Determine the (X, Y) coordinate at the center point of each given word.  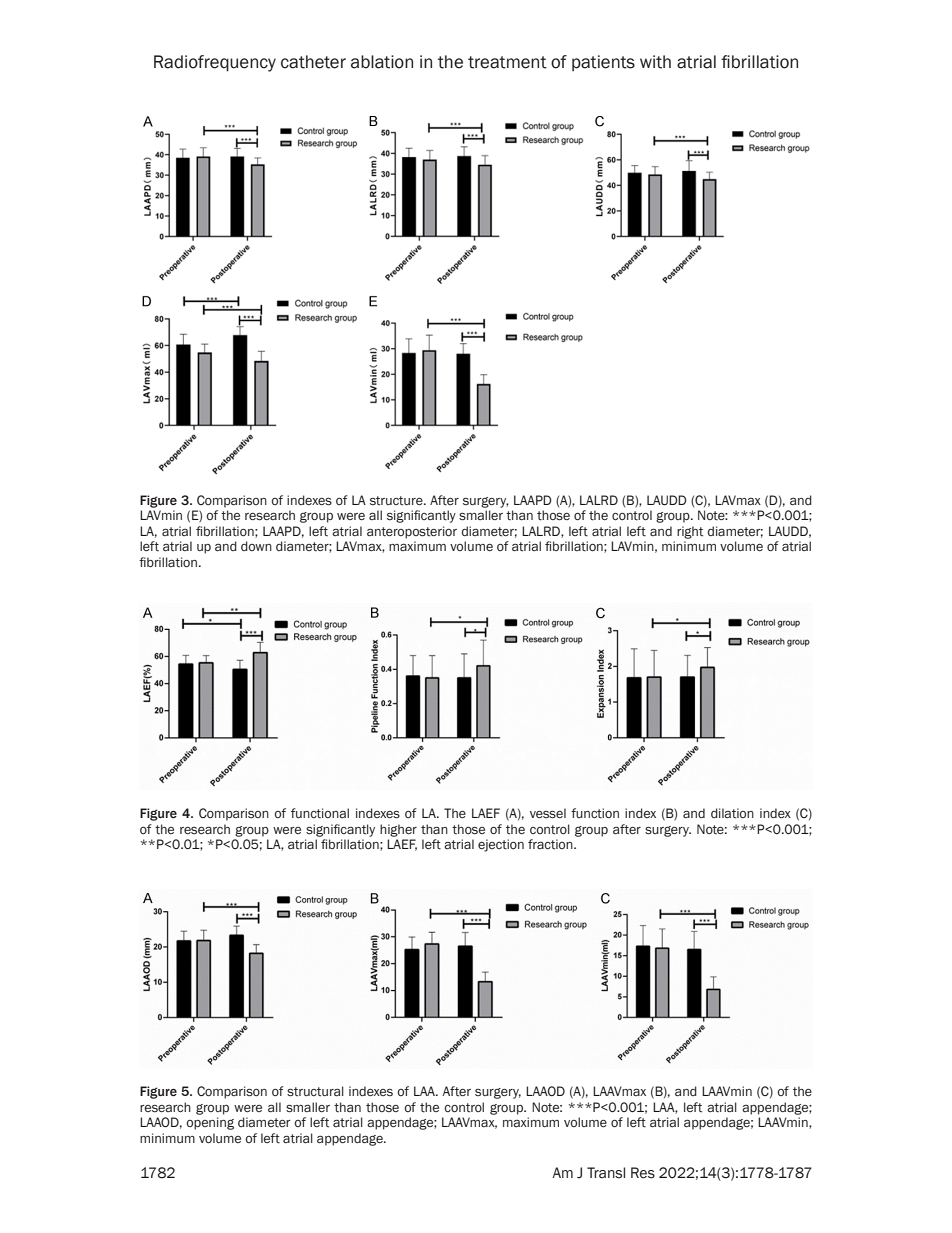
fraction (551, 844)
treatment (507, 62)
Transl (606, 1173)
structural (315, 1091)
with (655, 62)
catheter (313, 62)
